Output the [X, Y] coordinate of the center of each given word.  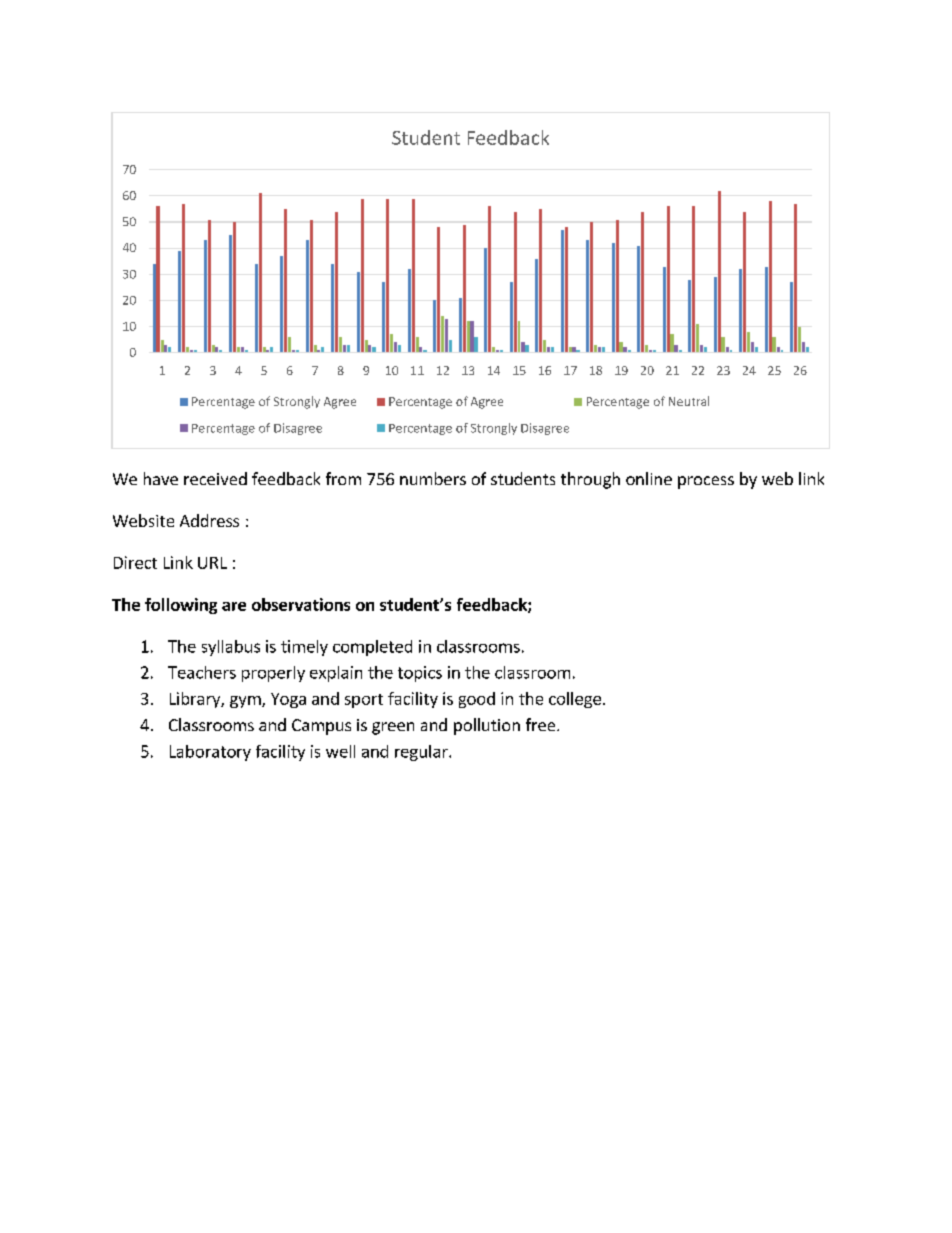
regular [422, 753]
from [343, 478]
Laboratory [210, 753]
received [215, 478]
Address [209, 520]
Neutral [689, 401]
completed [372, 648]
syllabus [231, 648]
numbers [433, 478]
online [649, 478]
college [575, 700]
